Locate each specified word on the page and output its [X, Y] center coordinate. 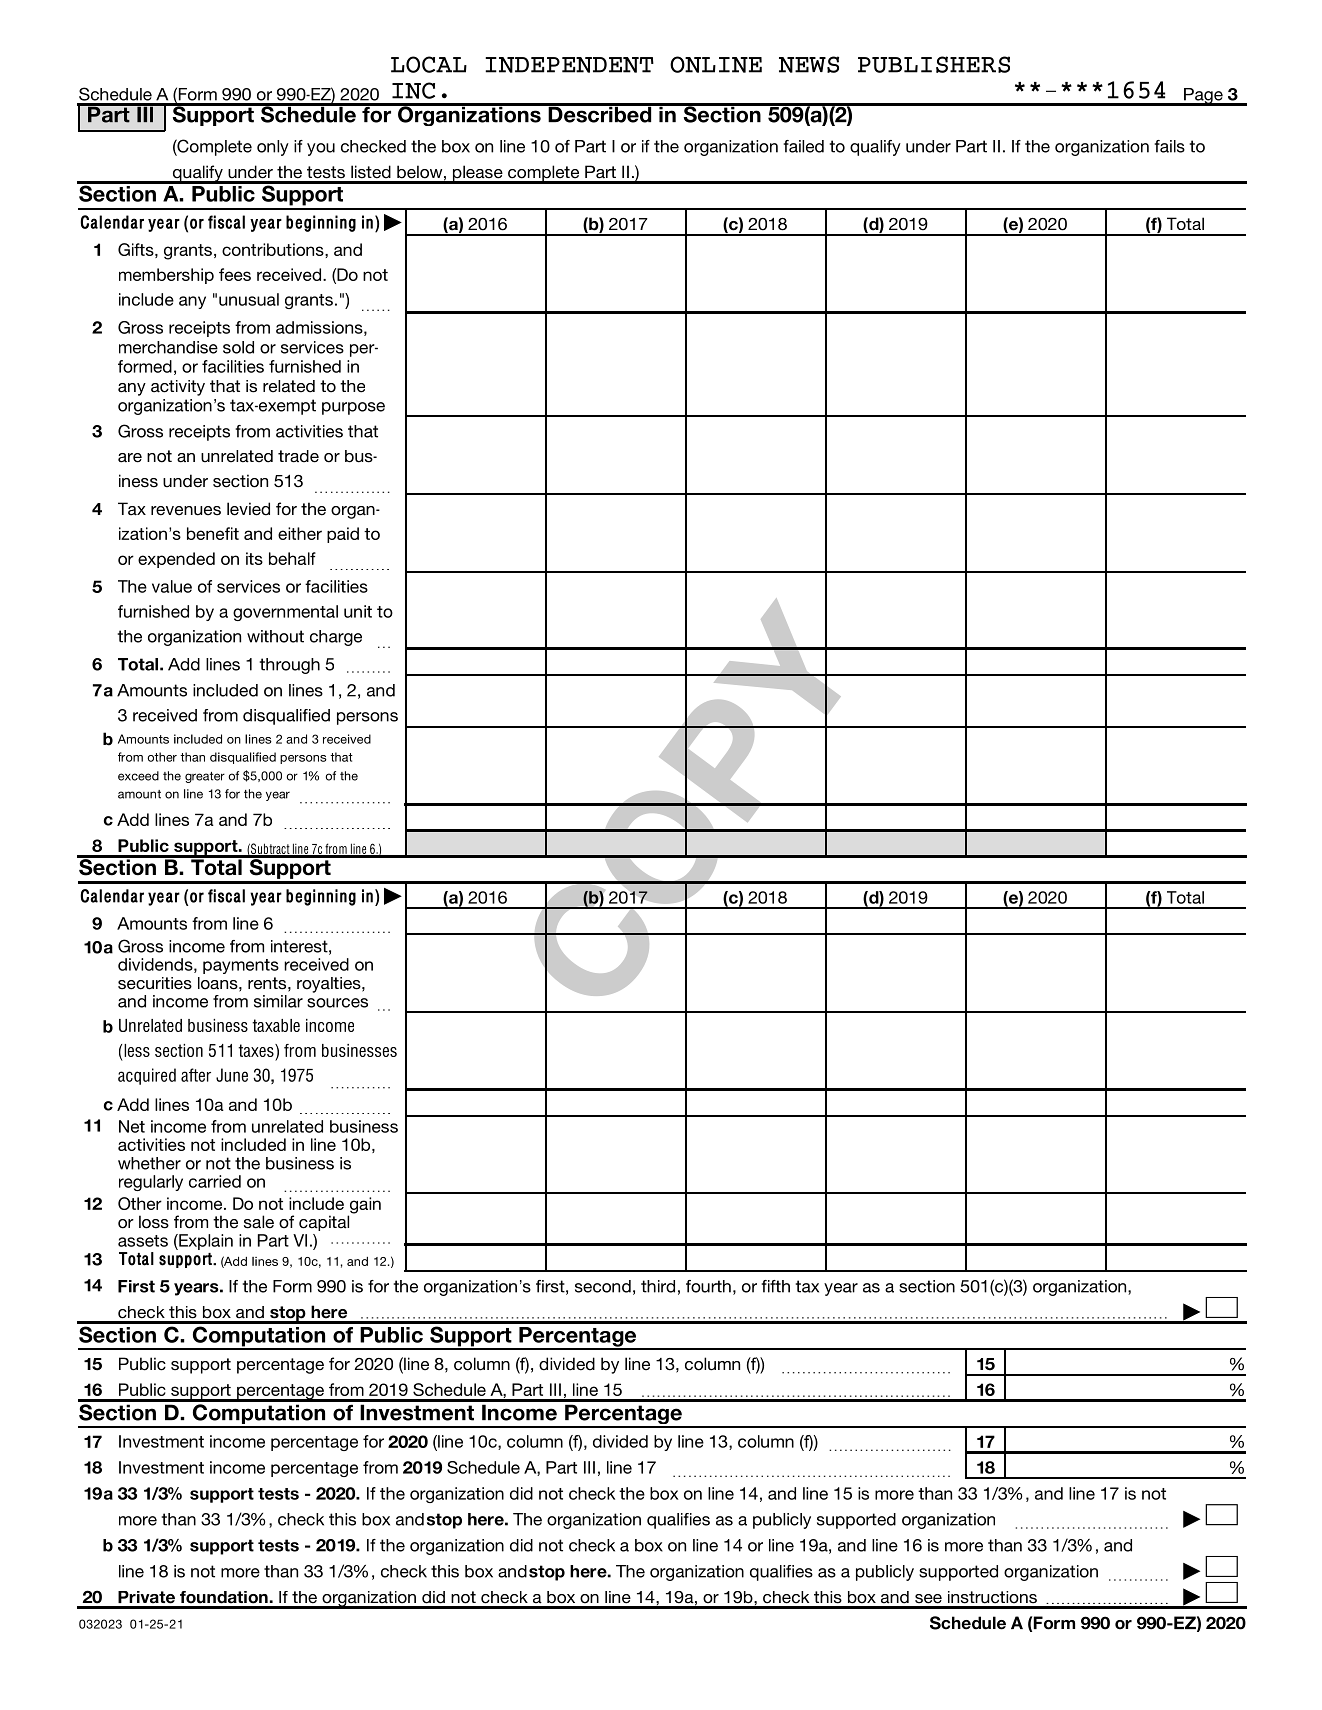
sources [337, 1003]
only [273, 148]
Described [600, 113]
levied [248, 509]
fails [1169, 146]
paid [343, 535]
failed [803, 146]
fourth [708, 1286]
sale [259, 1222]
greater [205, 777]
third [658, 1286]
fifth [775, 1286]
